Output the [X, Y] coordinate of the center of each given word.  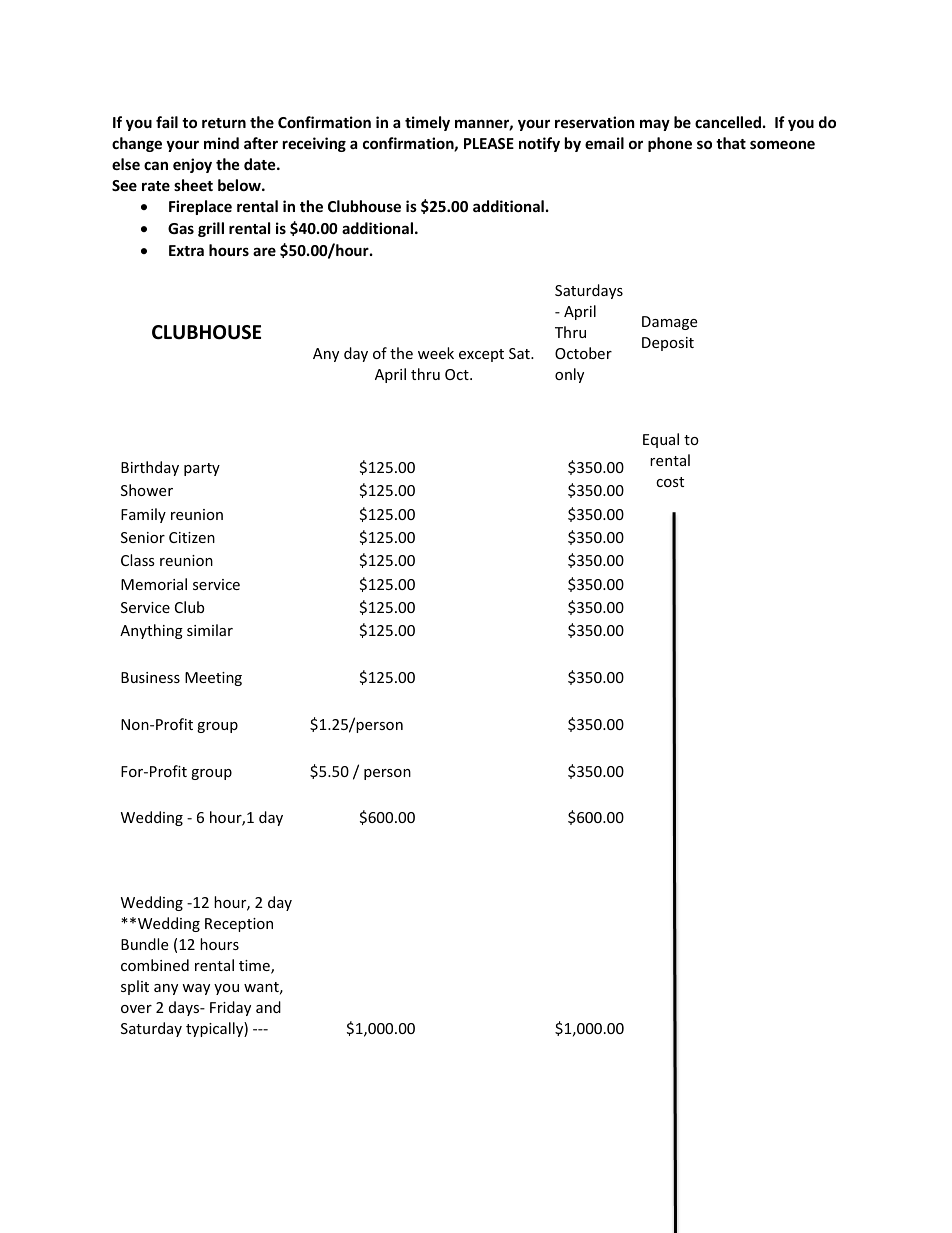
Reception [239, 925]
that [731, 143]
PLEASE [489, 143]
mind [221, 143]
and [268, 1007]
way [196, 989]
